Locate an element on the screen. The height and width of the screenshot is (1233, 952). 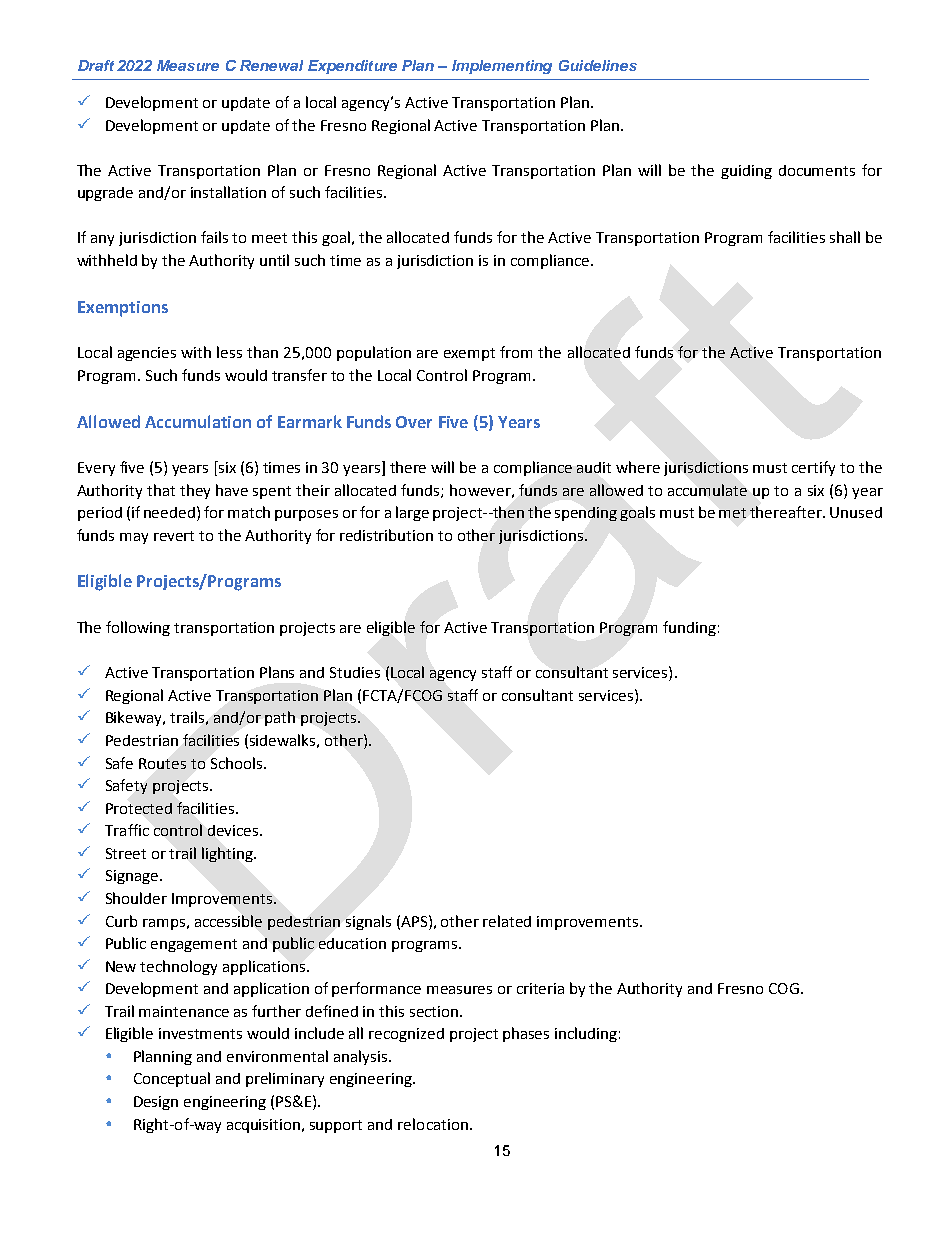
Renewal is located at coordinates (271, 65).
